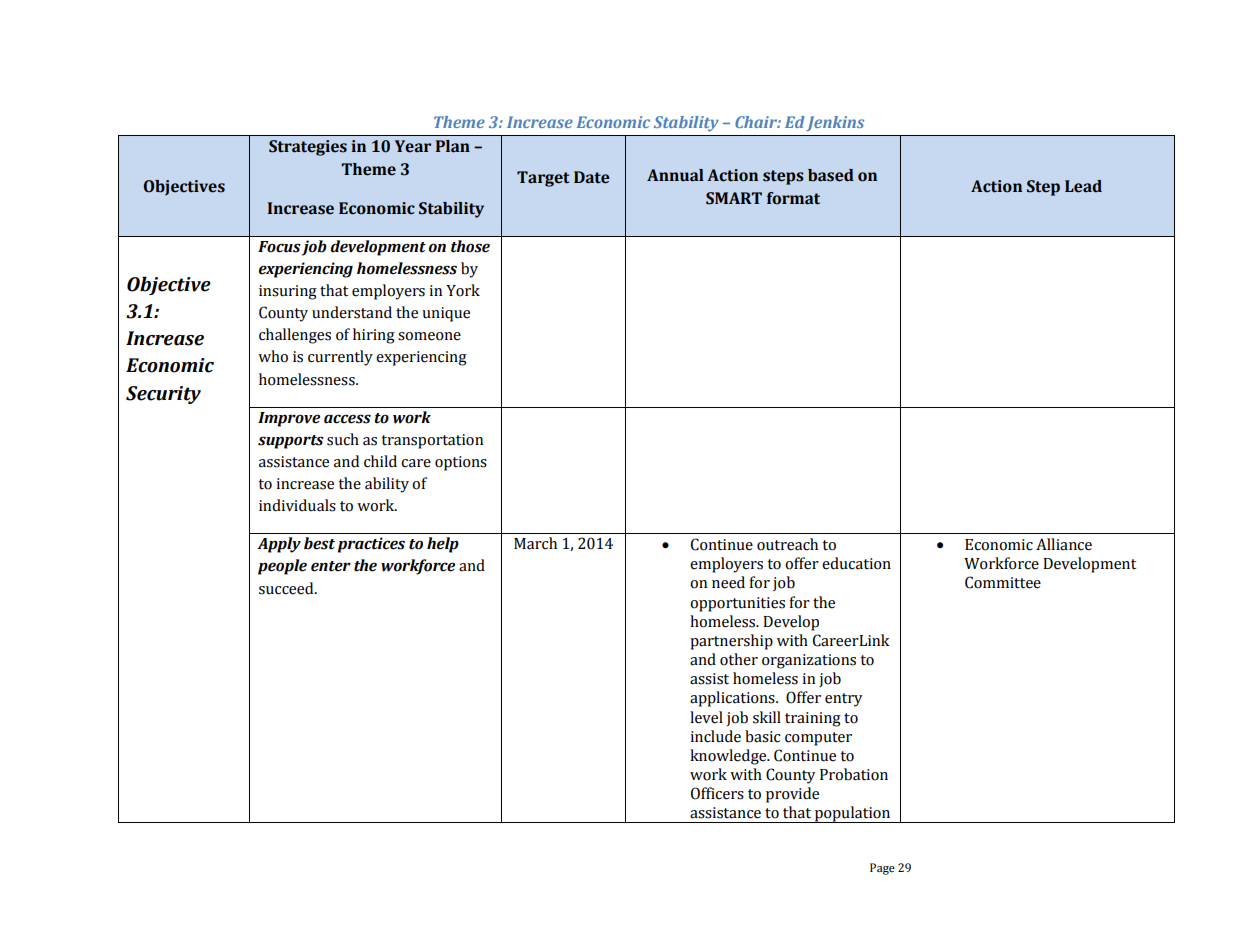  I want to click on succeed, so click(287, 588).
